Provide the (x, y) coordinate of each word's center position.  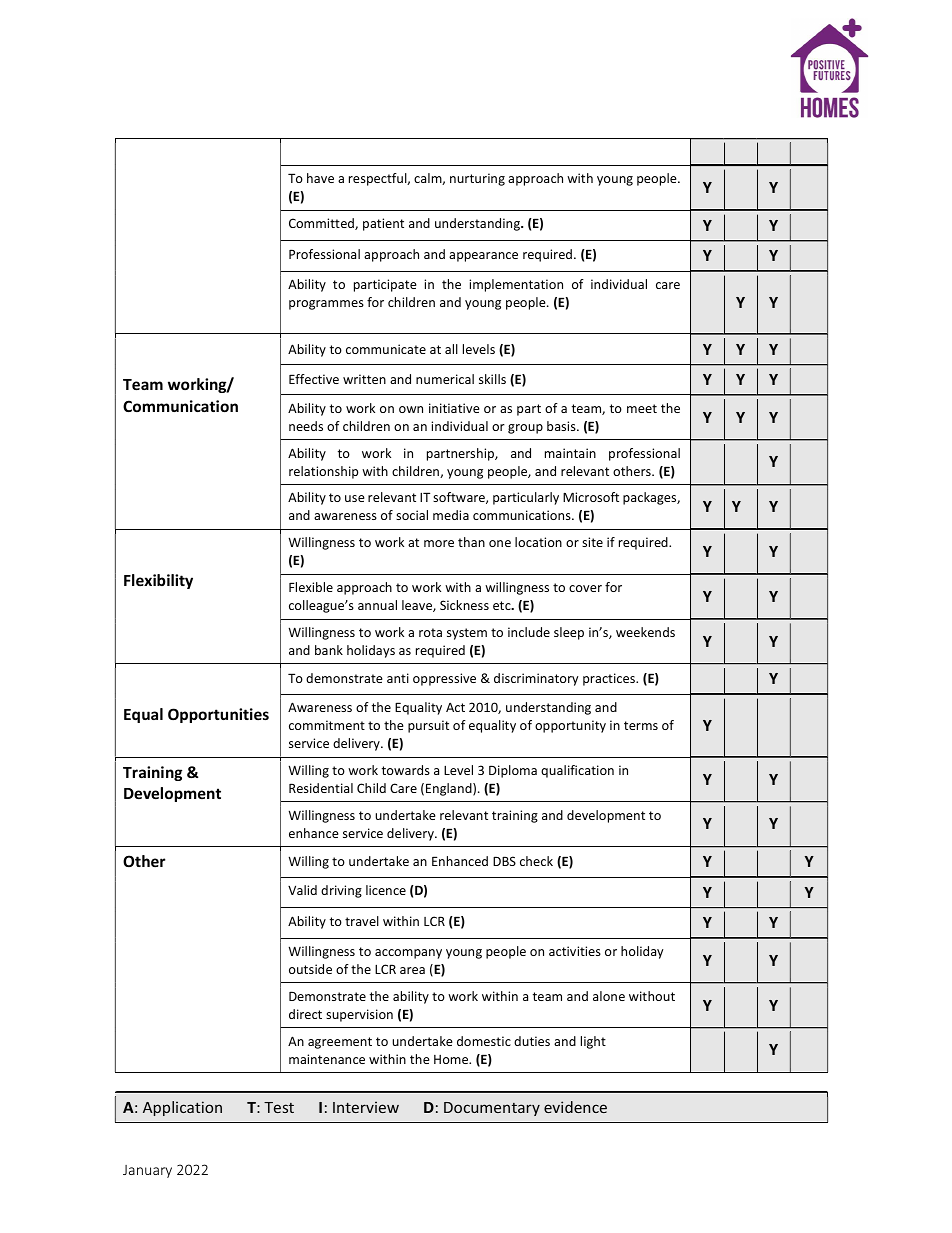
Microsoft (591, 497)
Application (182, 1108)
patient (383, 224)
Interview (366, 1107)
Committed (322, 224)
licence (386, 890)
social (412, 515)
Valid (302, 890)
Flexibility (158, 581)
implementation (516, 285)
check (536, 861)
